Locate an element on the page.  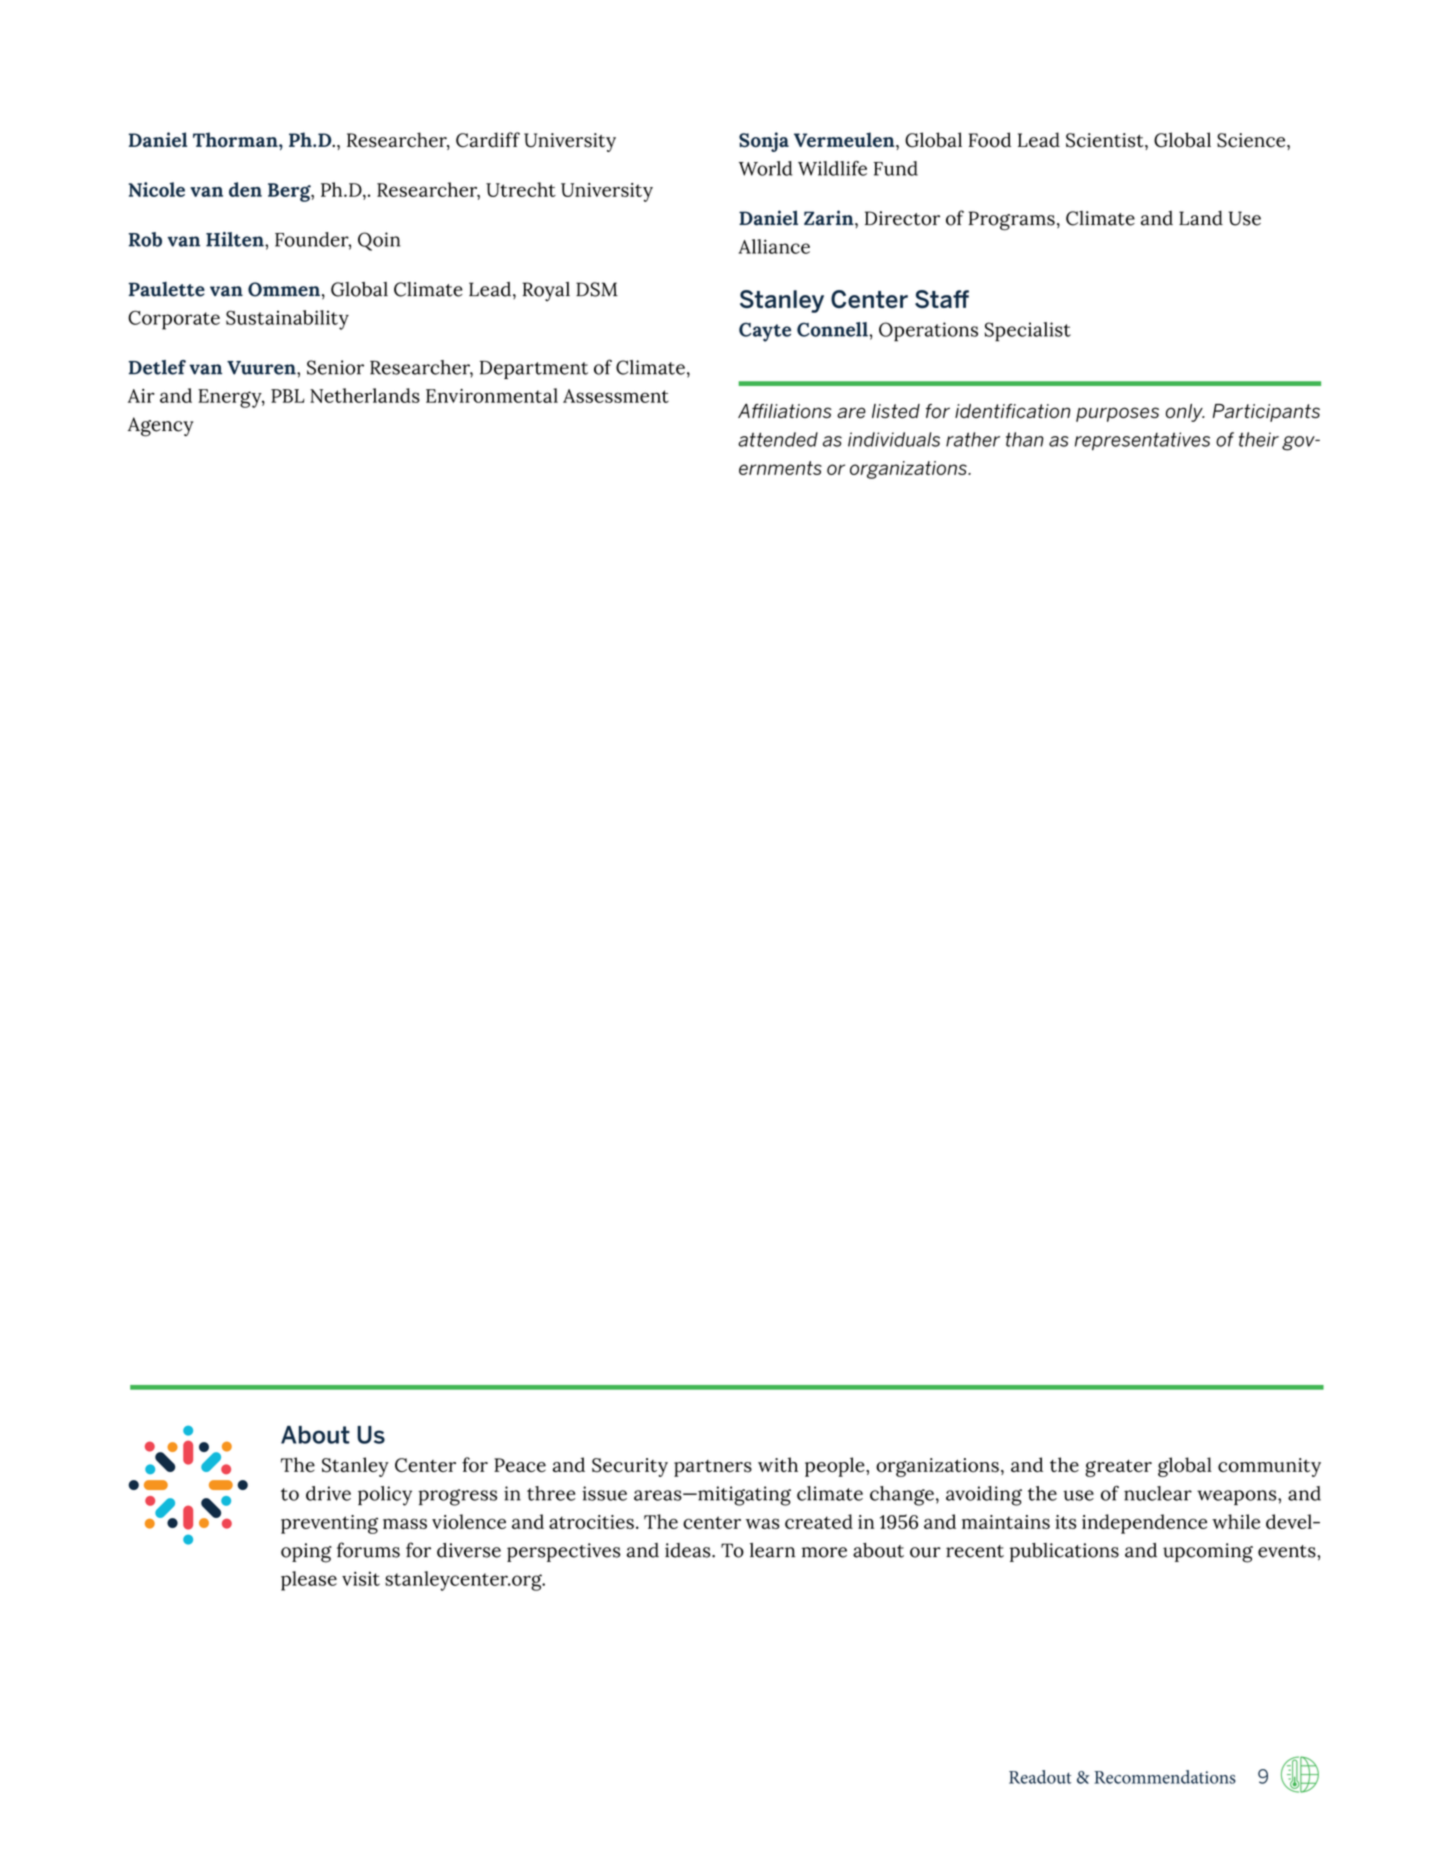
please is located at coordinates (309, 1581).
